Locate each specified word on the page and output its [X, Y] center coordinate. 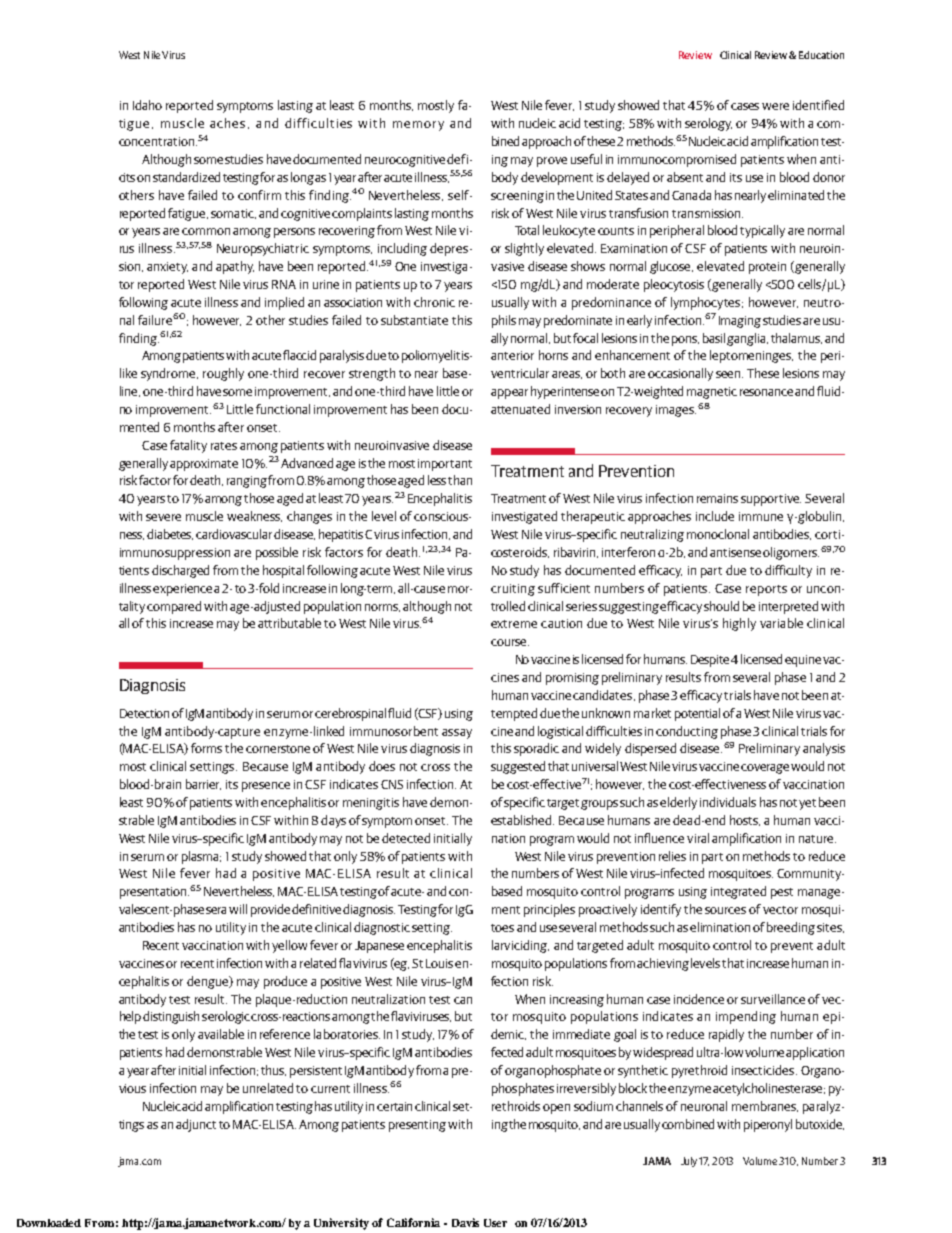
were [775, 106]
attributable [289, 623]
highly [739, 624]
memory [418, 126]
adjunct [196, 1125]
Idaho [147, 105]
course [510, 642]
